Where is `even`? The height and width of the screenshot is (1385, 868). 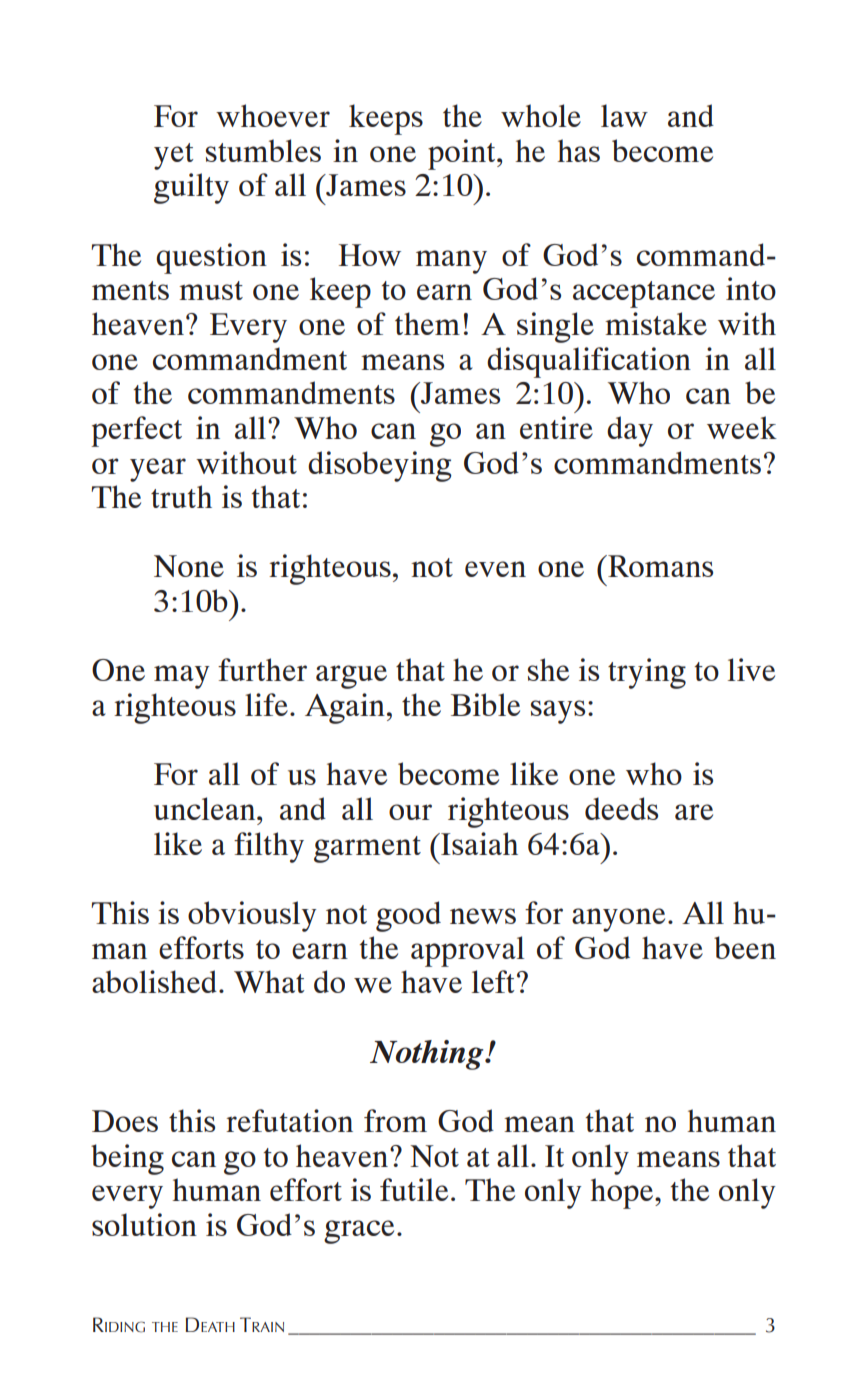
even is located at coordinates (495, 569).
